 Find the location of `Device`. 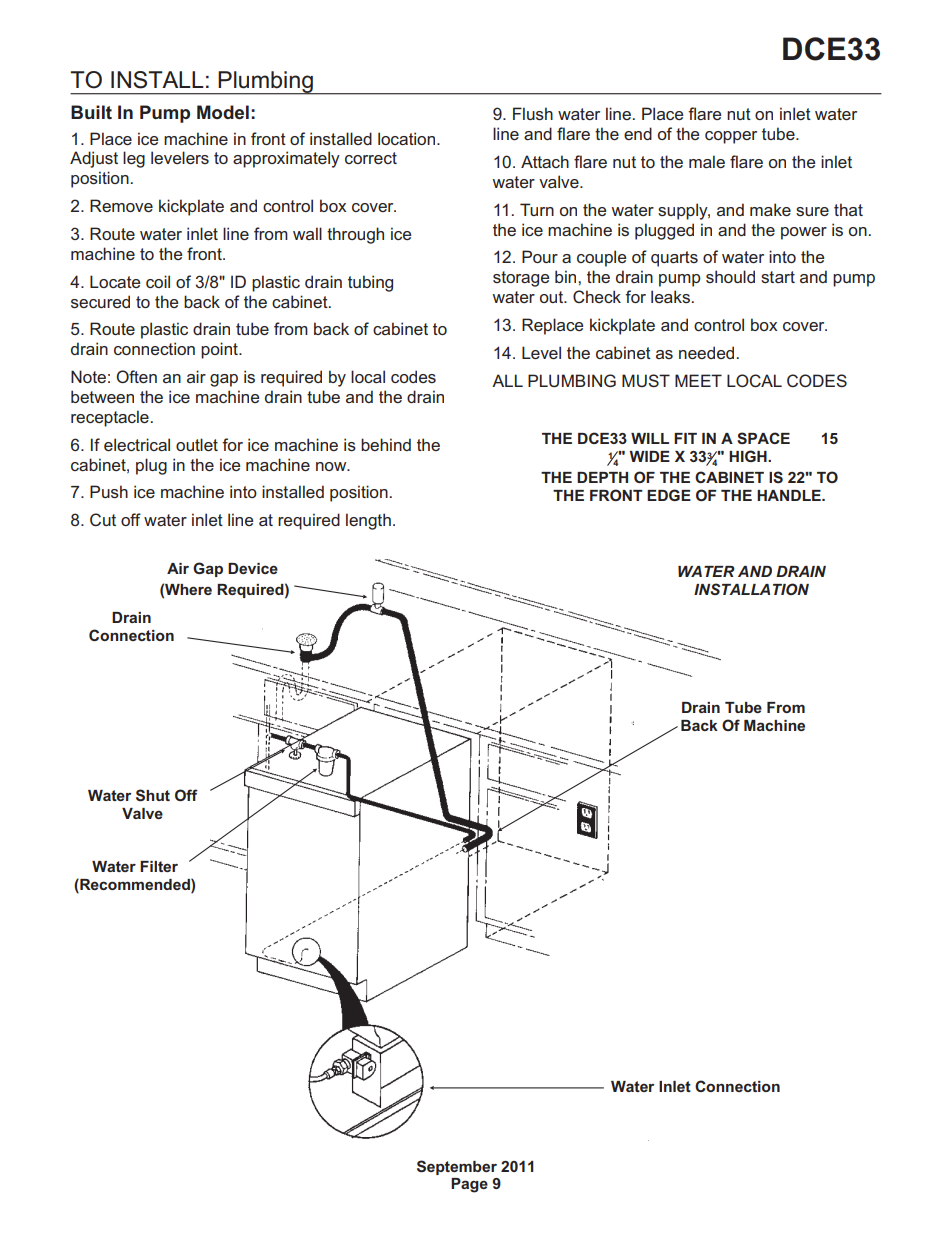

Device is located at coordinates (253, 568).
